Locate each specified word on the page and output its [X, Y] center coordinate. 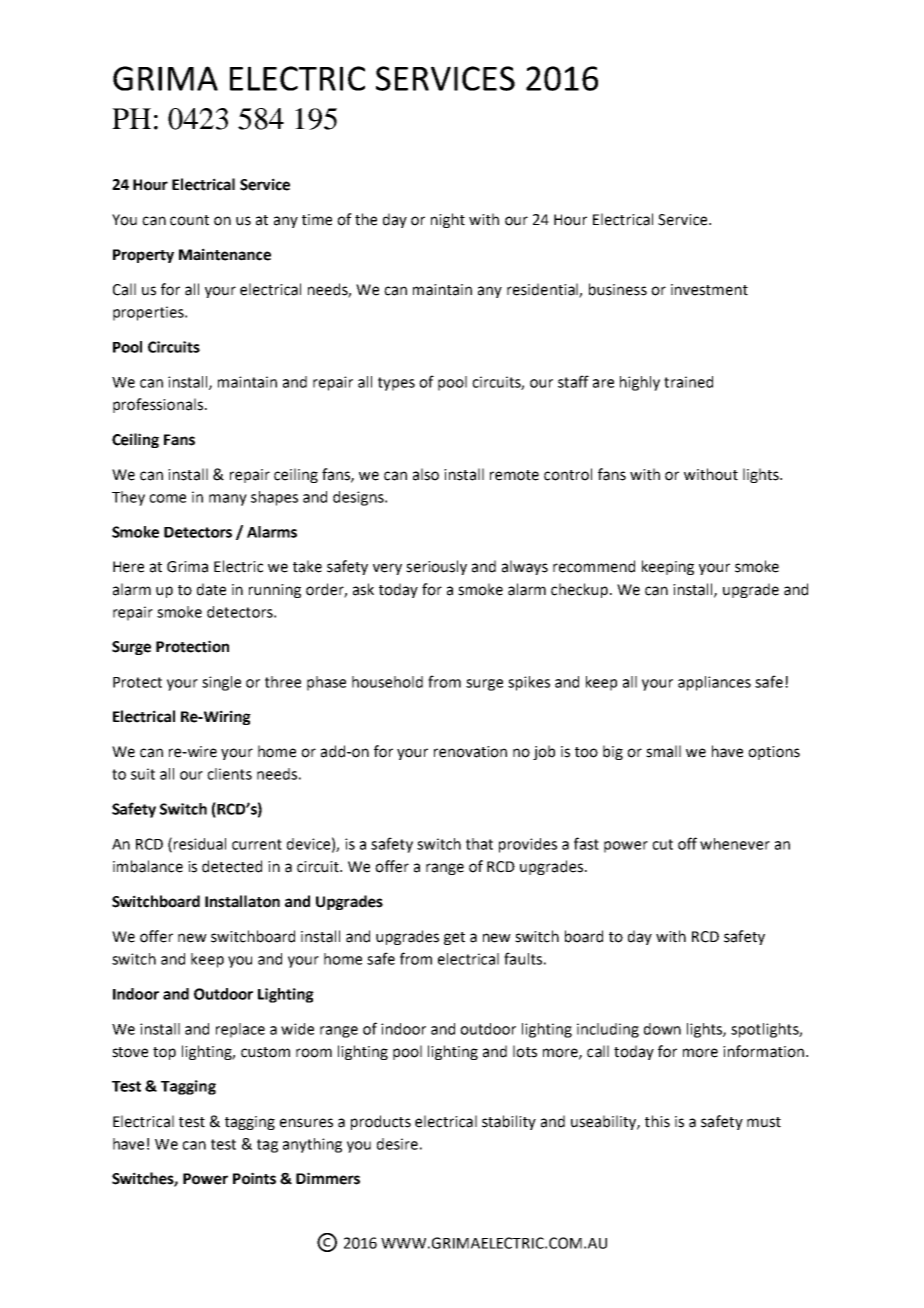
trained [688, 382]
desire [397, 1144]
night [448, 220]
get [454, 938]
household [387, 682]
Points [254, 1178]
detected [232, 866]
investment [709, 290]
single [221, 683]
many [228, 500]
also [426, 474]
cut [662, 844]
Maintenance [225, 254]
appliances [714, 683]
